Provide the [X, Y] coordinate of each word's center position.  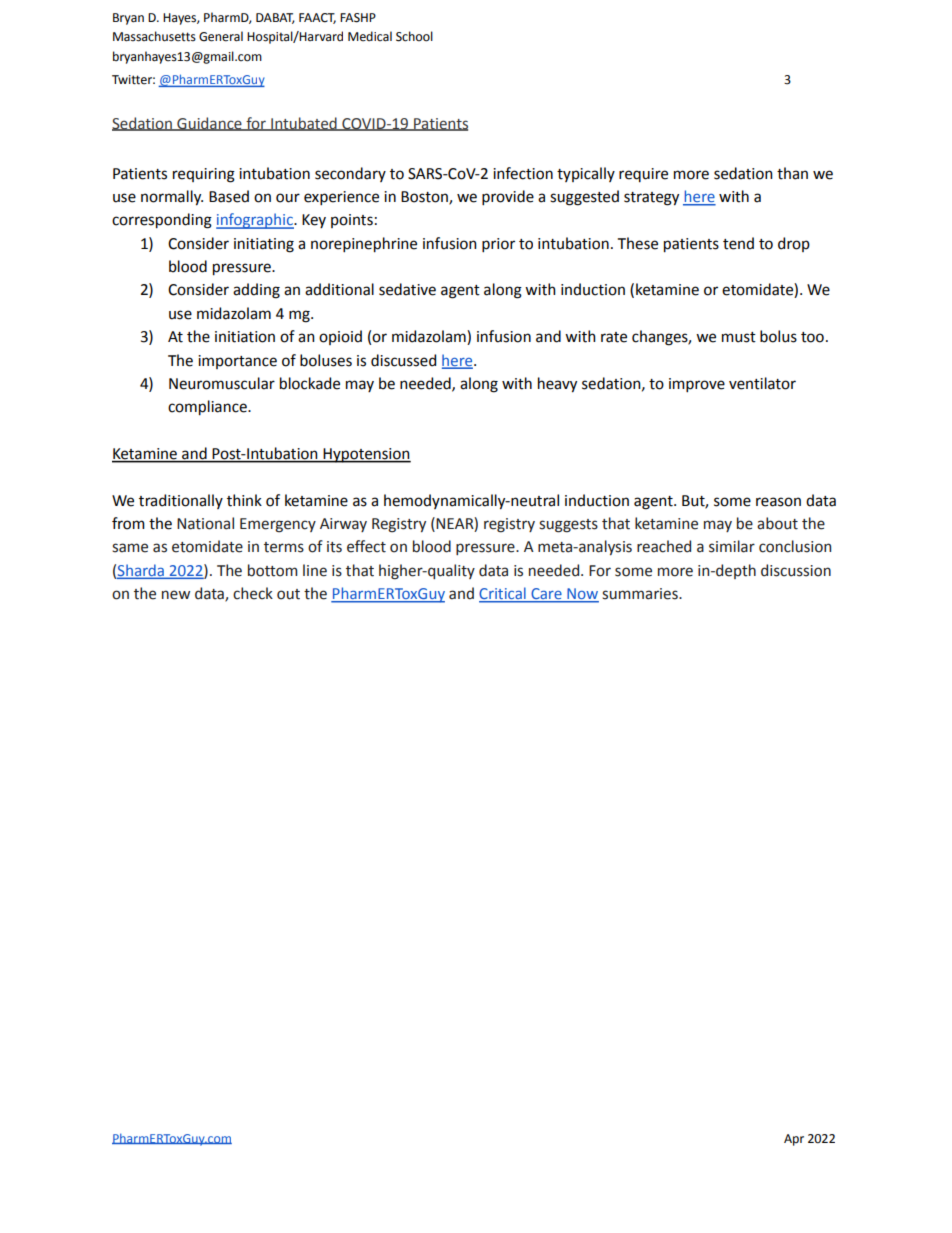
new [176, 595]
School [414, 36]
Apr [794, 1140]
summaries [641, 594]
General [221, 36]
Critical [503, 594]
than [792, 173]
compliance [208, 408]
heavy [557, 385]
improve [697, 385]
